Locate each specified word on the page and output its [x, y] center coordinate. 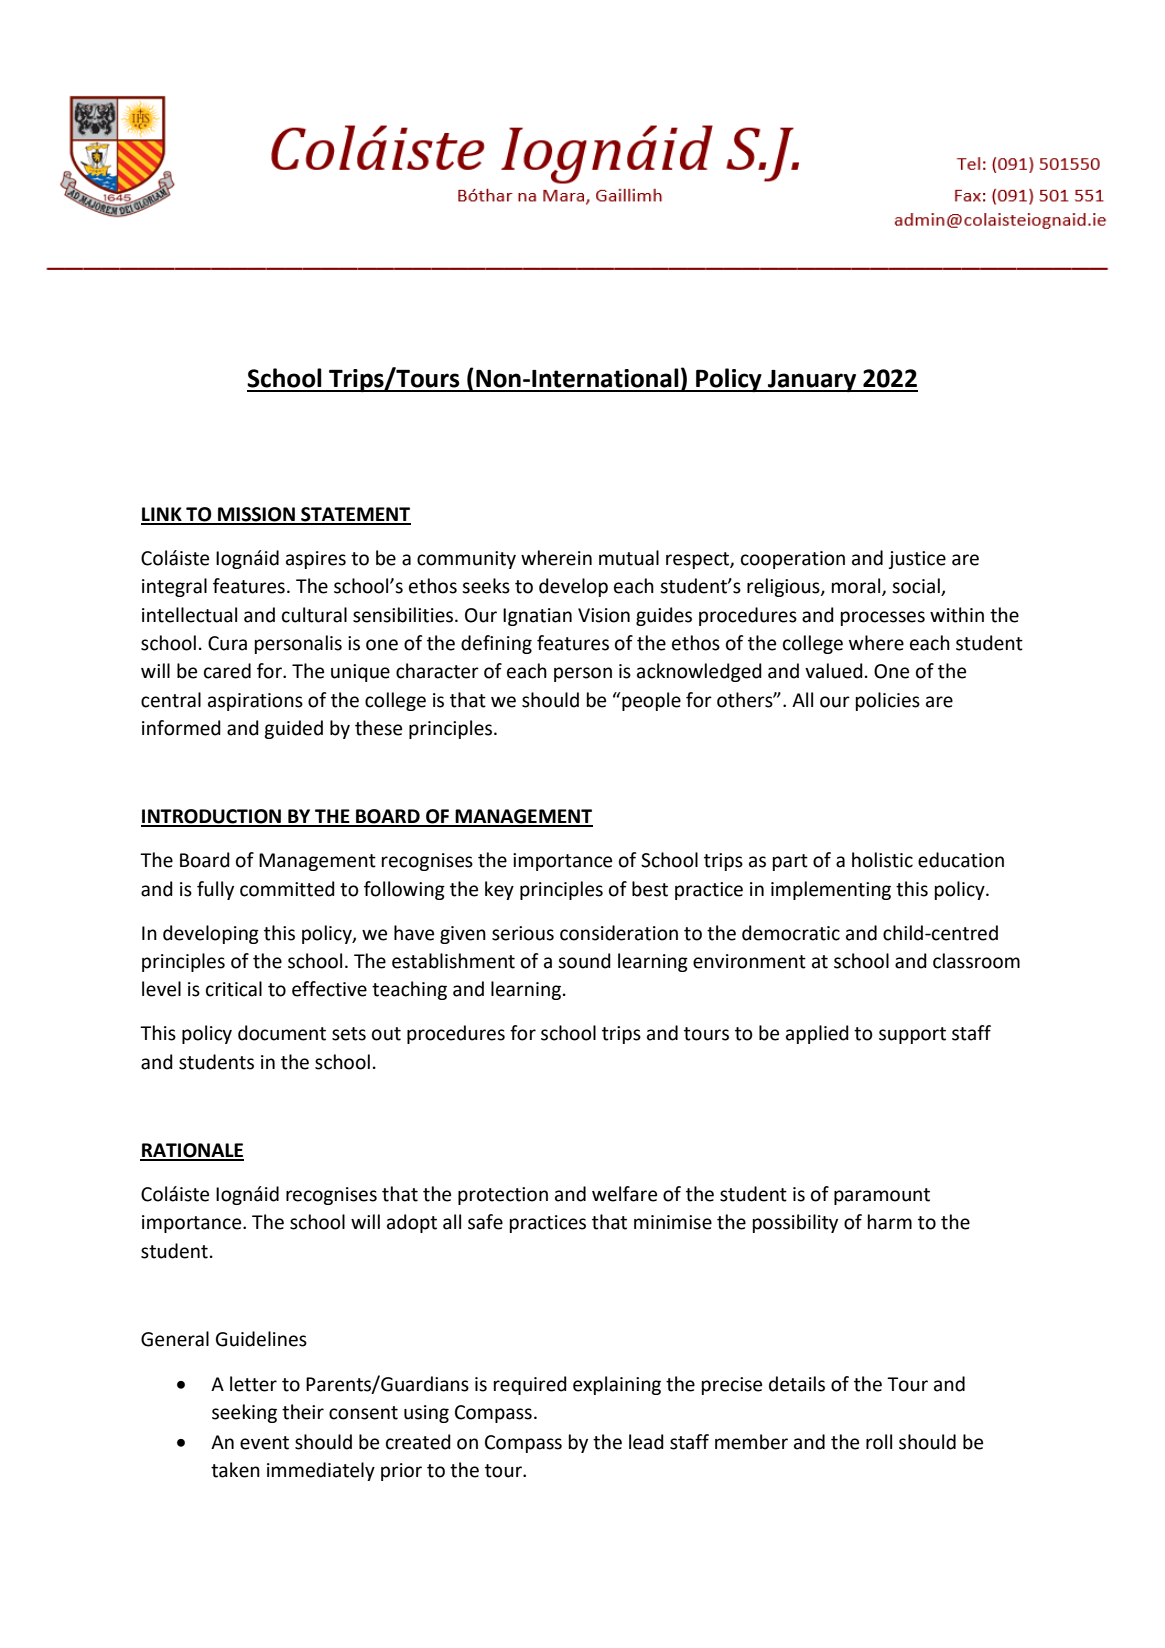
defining [496, 644]
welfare [624, 1194]
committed [287, 889]
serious [523, 933]
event [264, 1443]
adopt [412, 1223]
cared [227, 671]
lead [646, 1442]
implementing [831, 890]
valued [834, 671]
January [812, 381]
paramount [882, 1196]
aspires [316, 560]
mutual [629, 558]
